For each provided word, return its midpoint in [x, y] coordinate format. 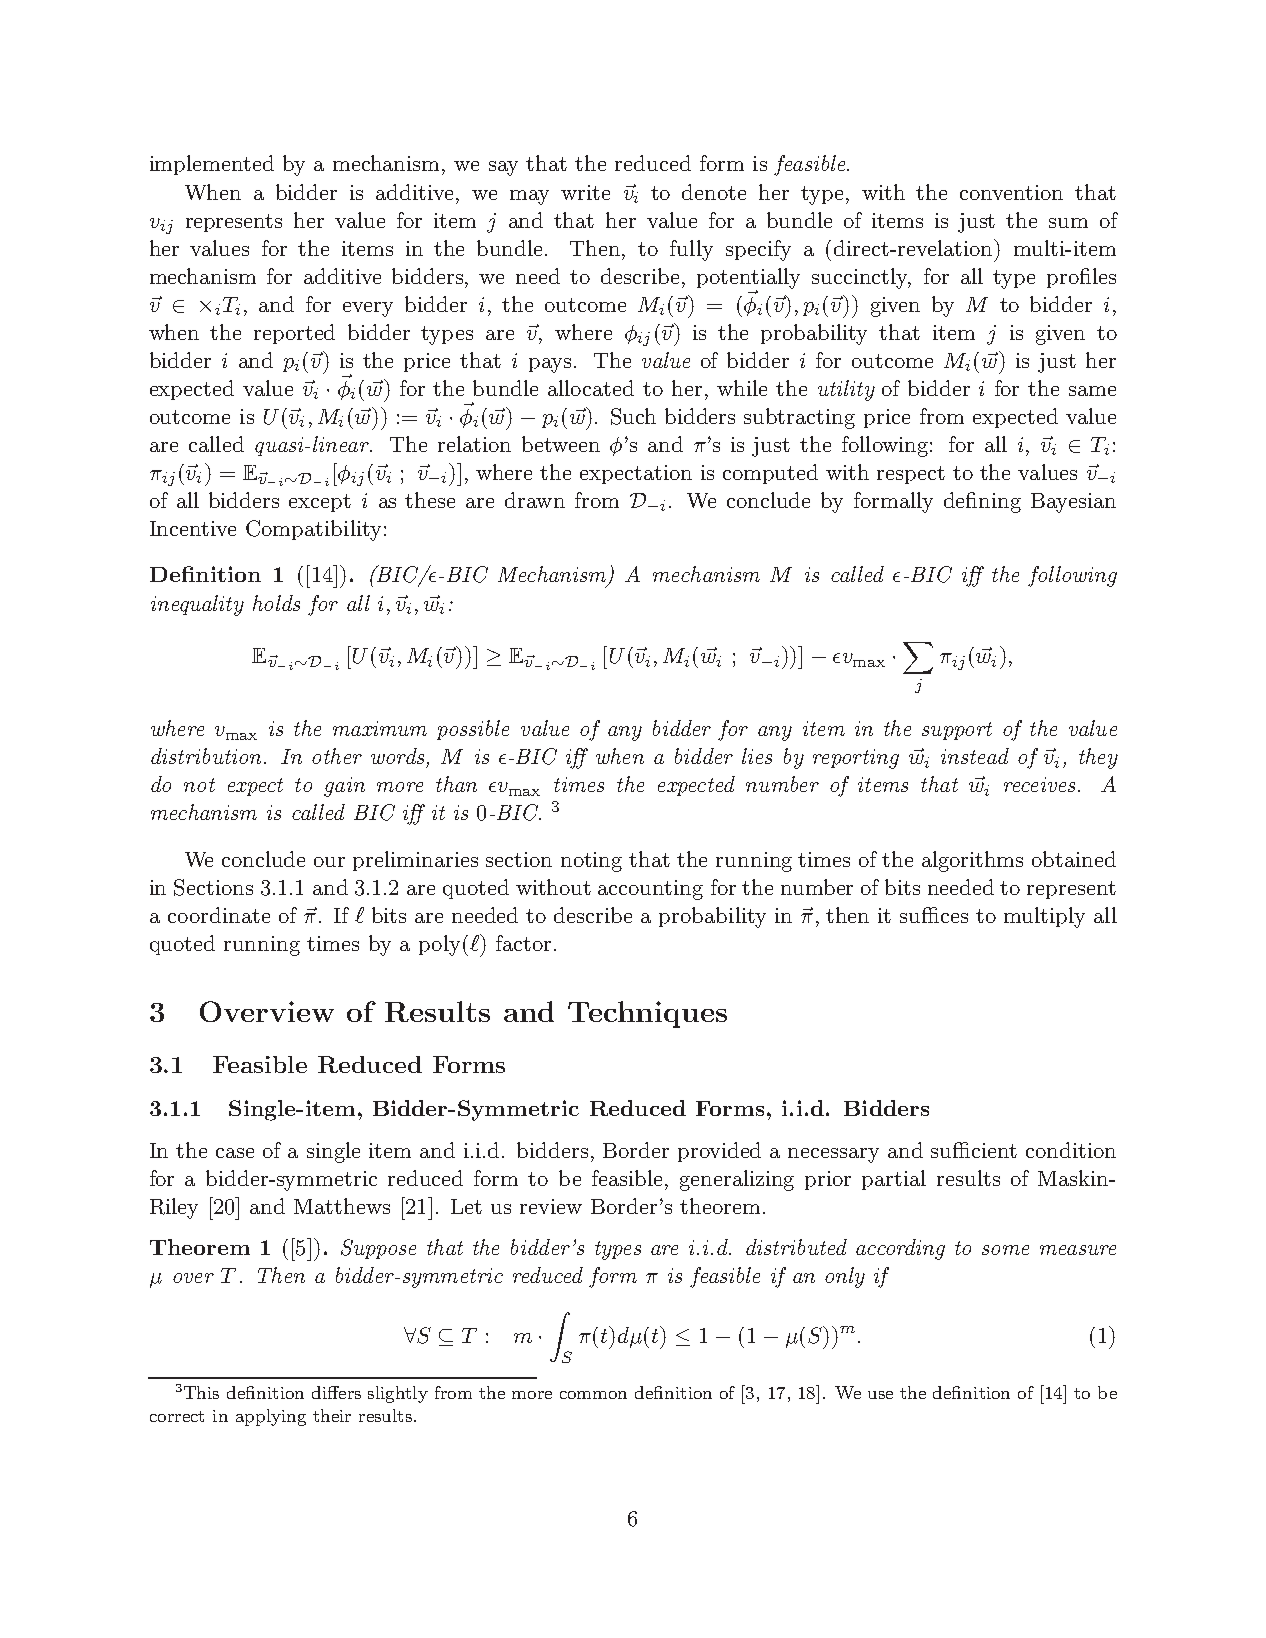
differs [336, 1392]
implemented [212, 165]
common [593, 1395]
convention [1011, 192]
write [585, 192]
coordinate [219, 915]
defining [982, 502]
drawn [535, 500]
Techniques [647, 1014]
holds [276, 603]
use [880, 1395]
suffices [934, 915]
